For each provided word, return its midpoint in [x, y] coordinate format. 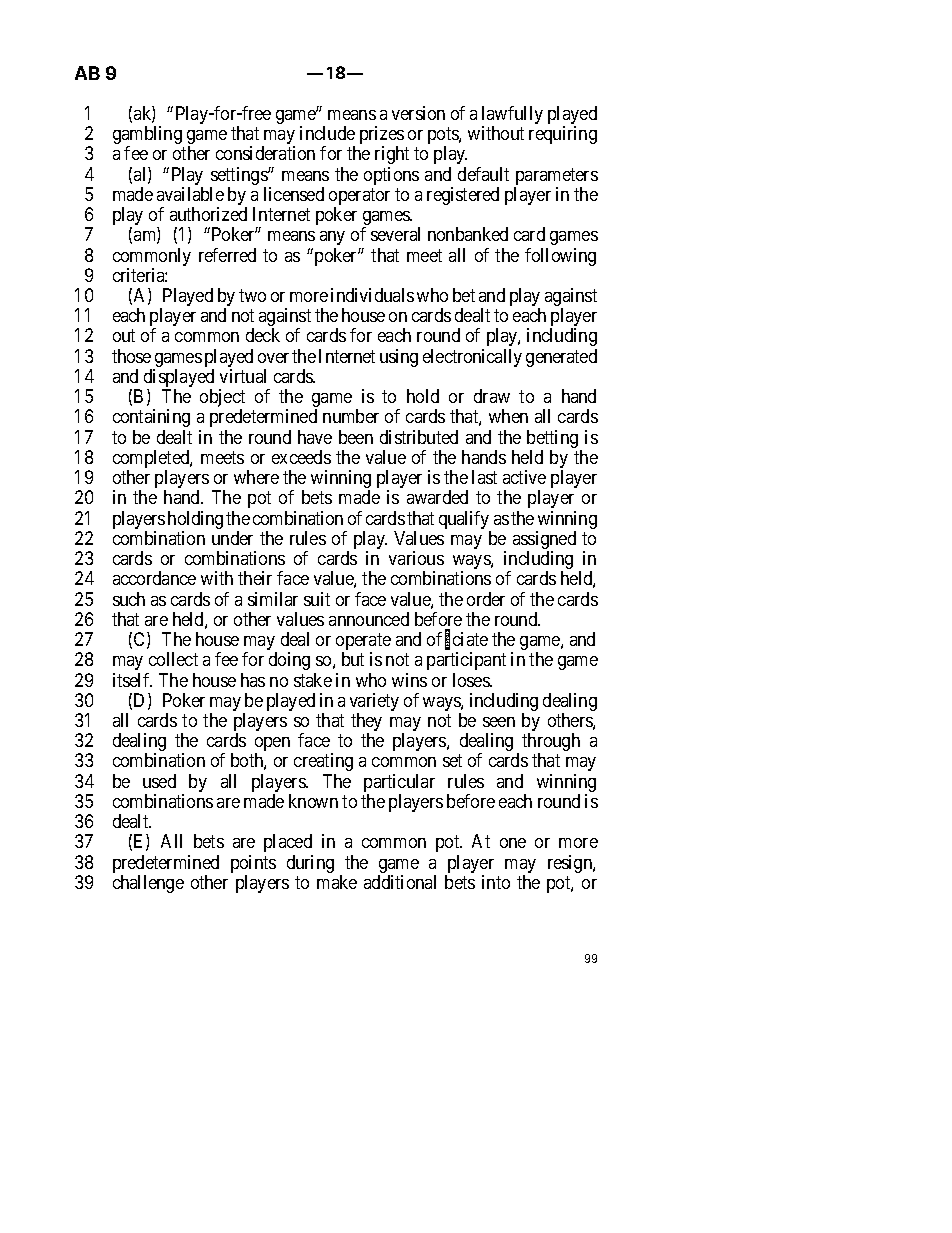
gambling [147, 136]
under [232, 538]
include [327, 133]
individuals [372, 295]
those [131, 356]
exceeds [301, 457]
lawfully [512, 116]
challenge [148, 884]
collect [173, 659]
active [524, 477]
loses [472, 680]
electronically [472, 358]
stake [313, 680]
